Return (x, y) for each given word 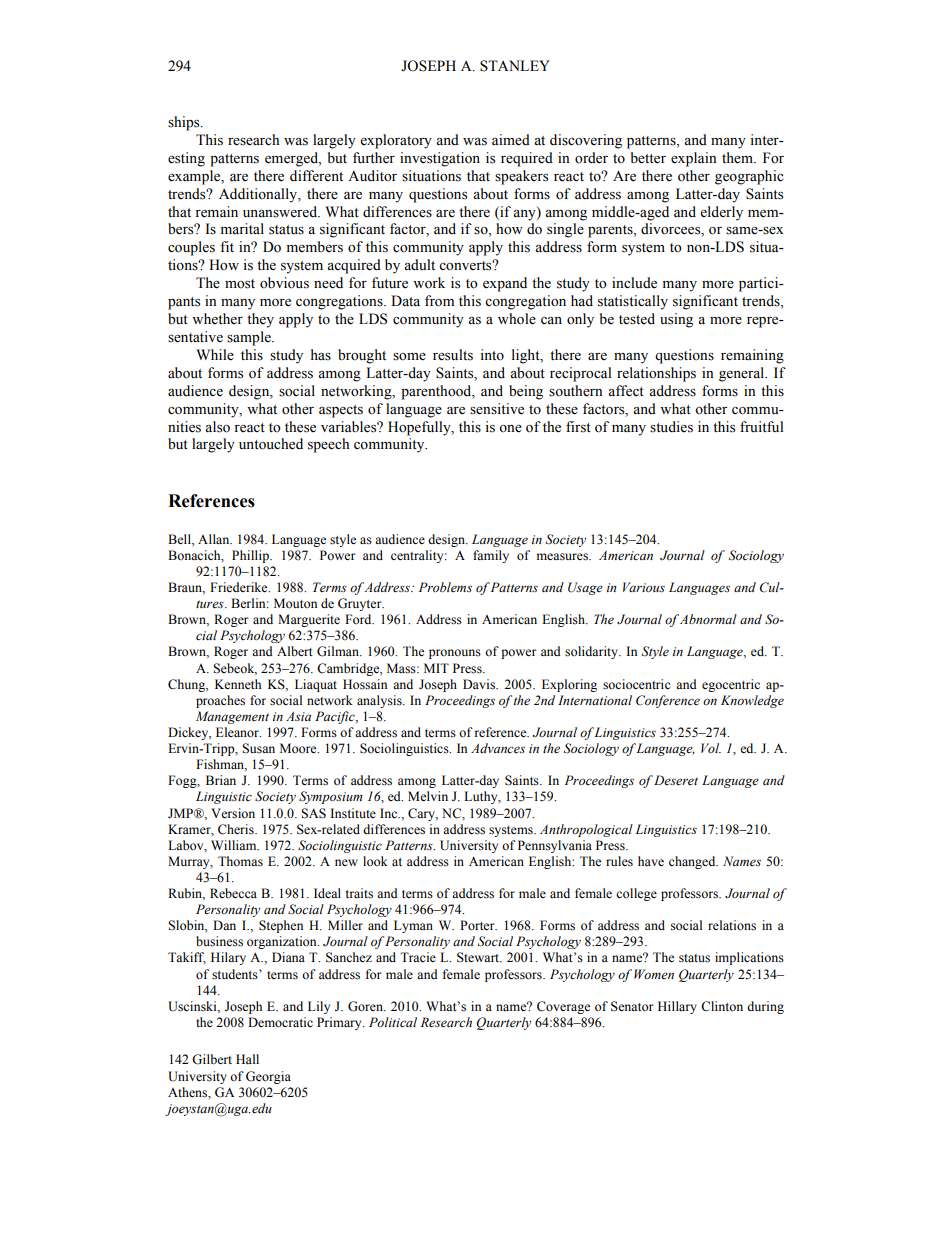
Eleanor (238, 732)
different (316, 176)
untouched (271, 444)
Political (393, 1022)
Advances (498, 748)
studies (671, 427)
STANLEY (515, 66)
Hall (247, 1059)
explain (694, 159)
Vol (711, 748)
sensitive (497, 409)
